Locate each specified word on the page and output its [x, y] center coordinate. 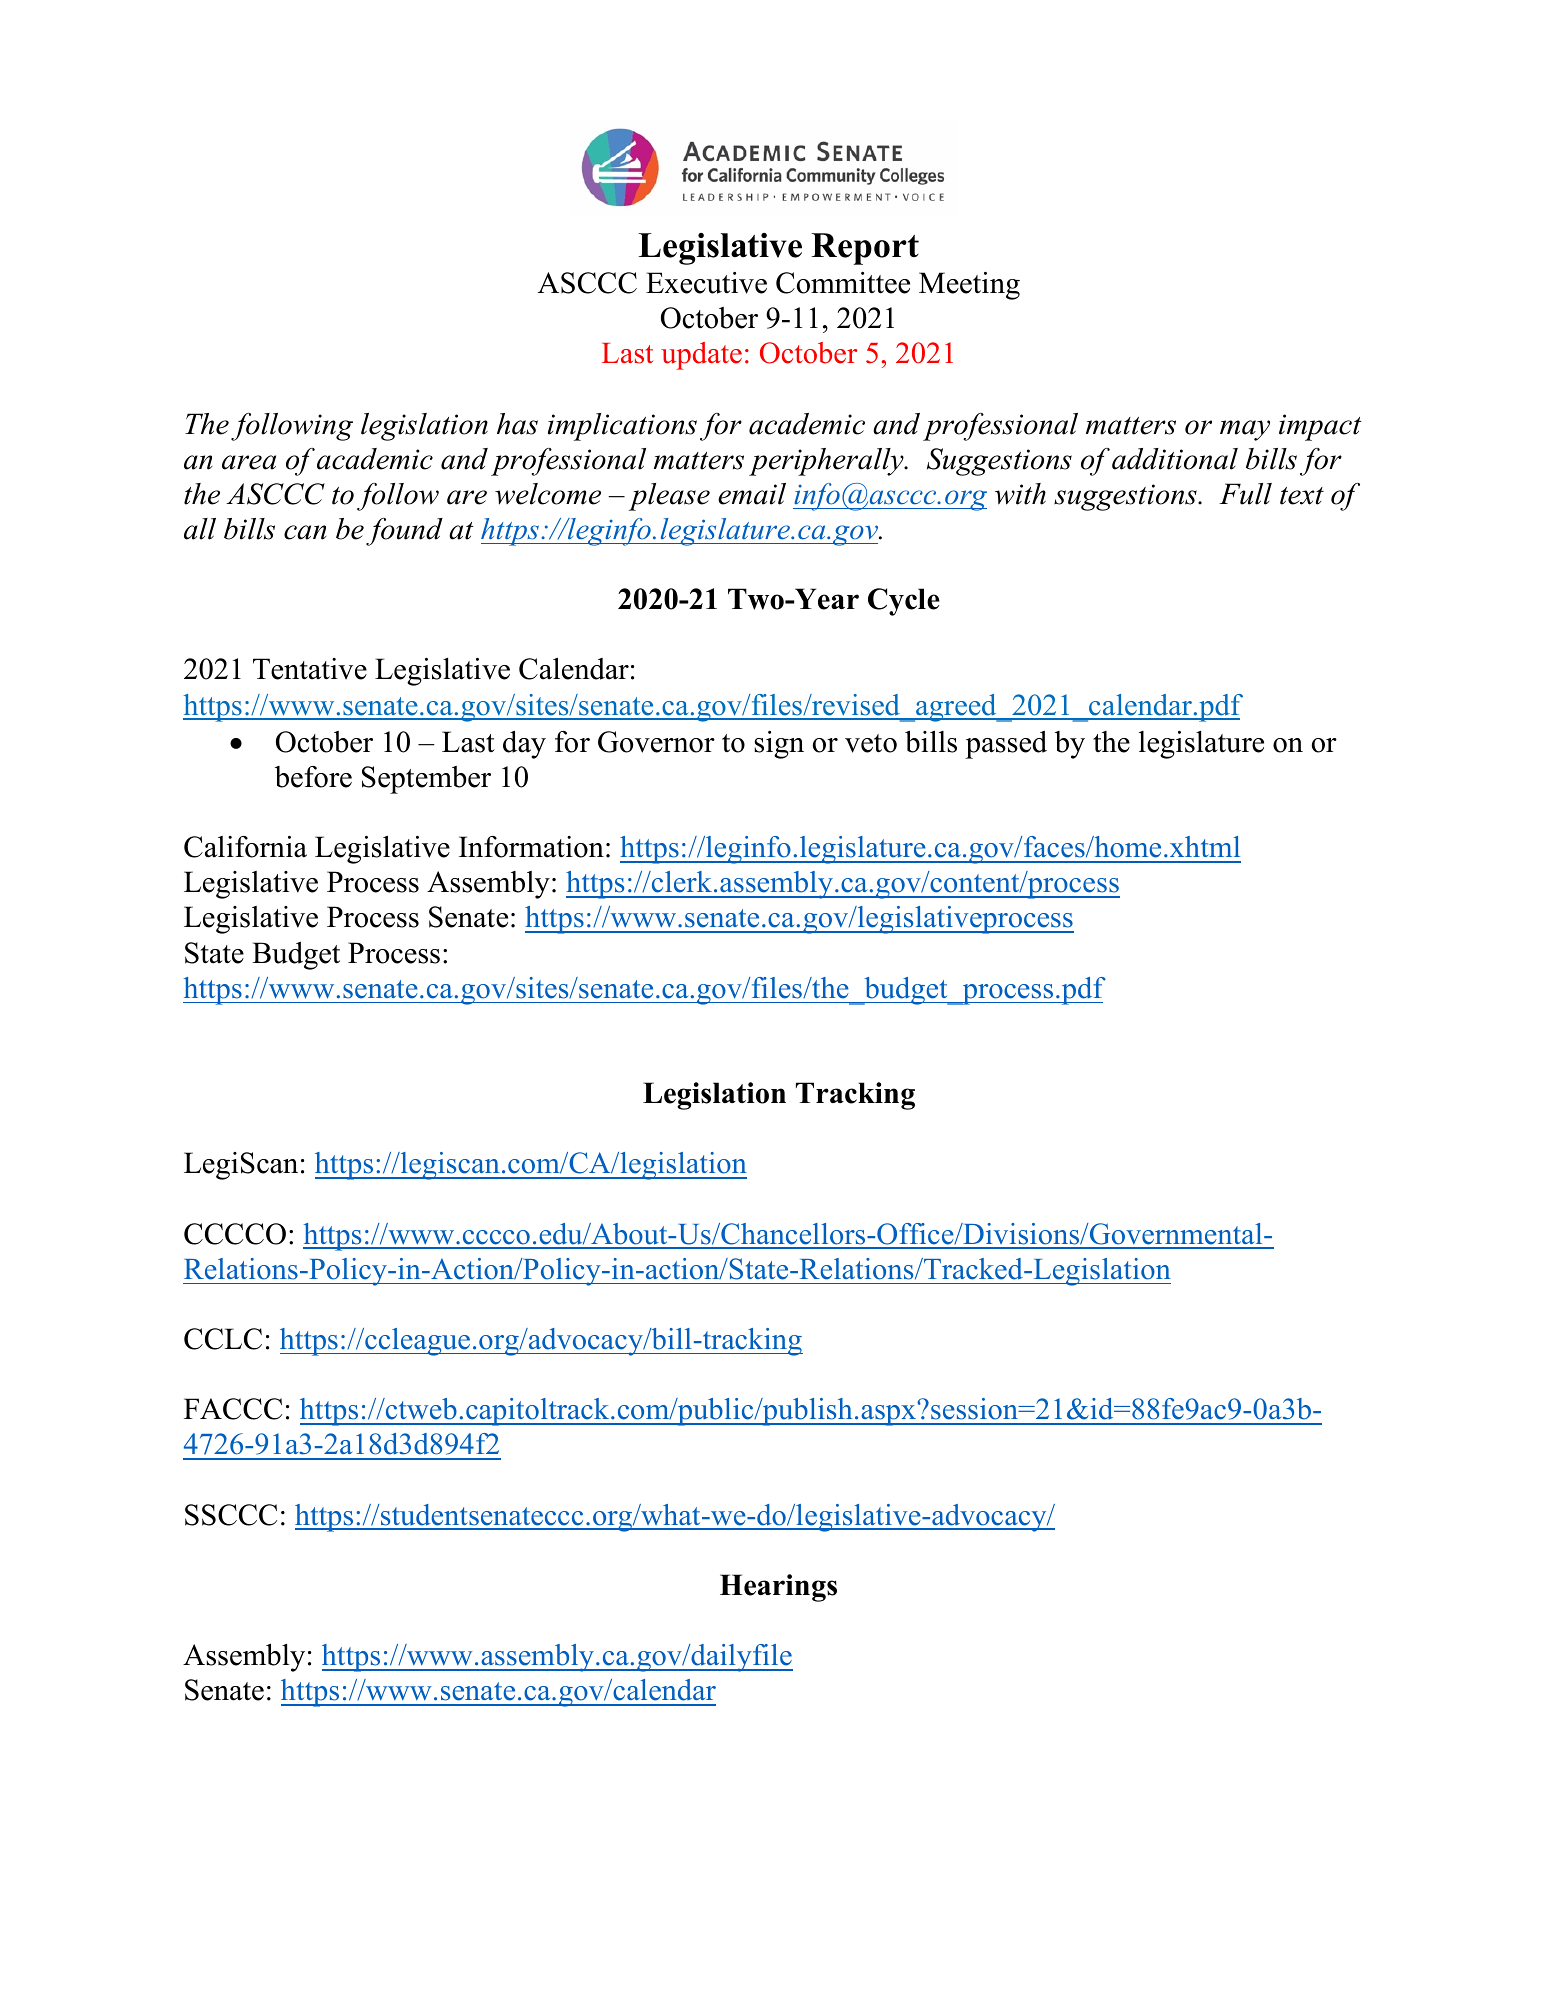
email [752, 494]
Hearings [778, 1588]
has [517, 424]
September [426, 780]
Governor [656, 742]
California [245, 847]
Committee [843, 283]
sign [779, 745]
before [313, 777]
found [404, 532]
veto [871, 743]
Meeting [969, 286]
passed [1006, 745]
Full [1245, 494]
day [524, 745]
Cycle [904, 602]
